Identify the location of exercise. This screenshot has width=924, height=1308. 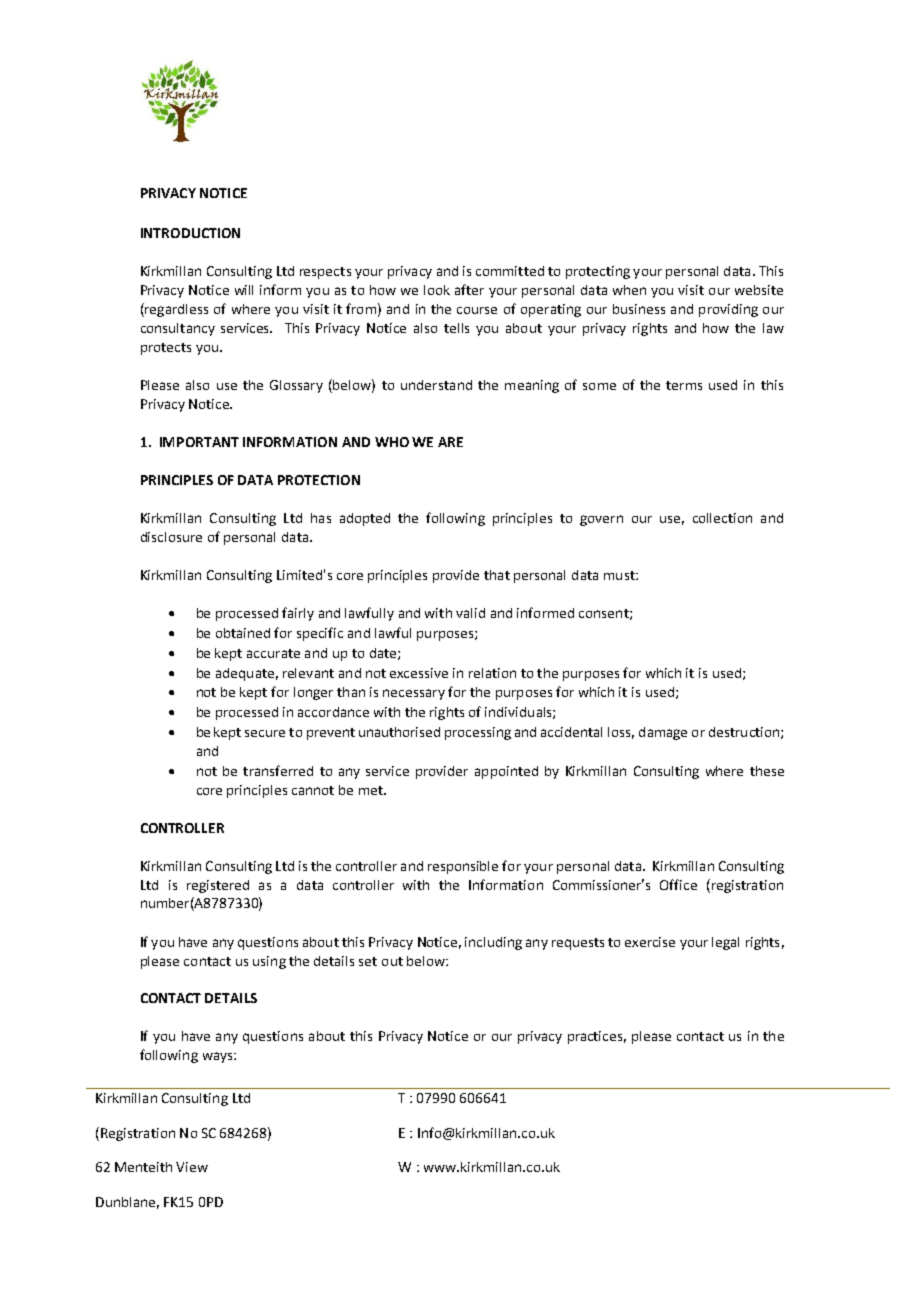
(650, 942).
